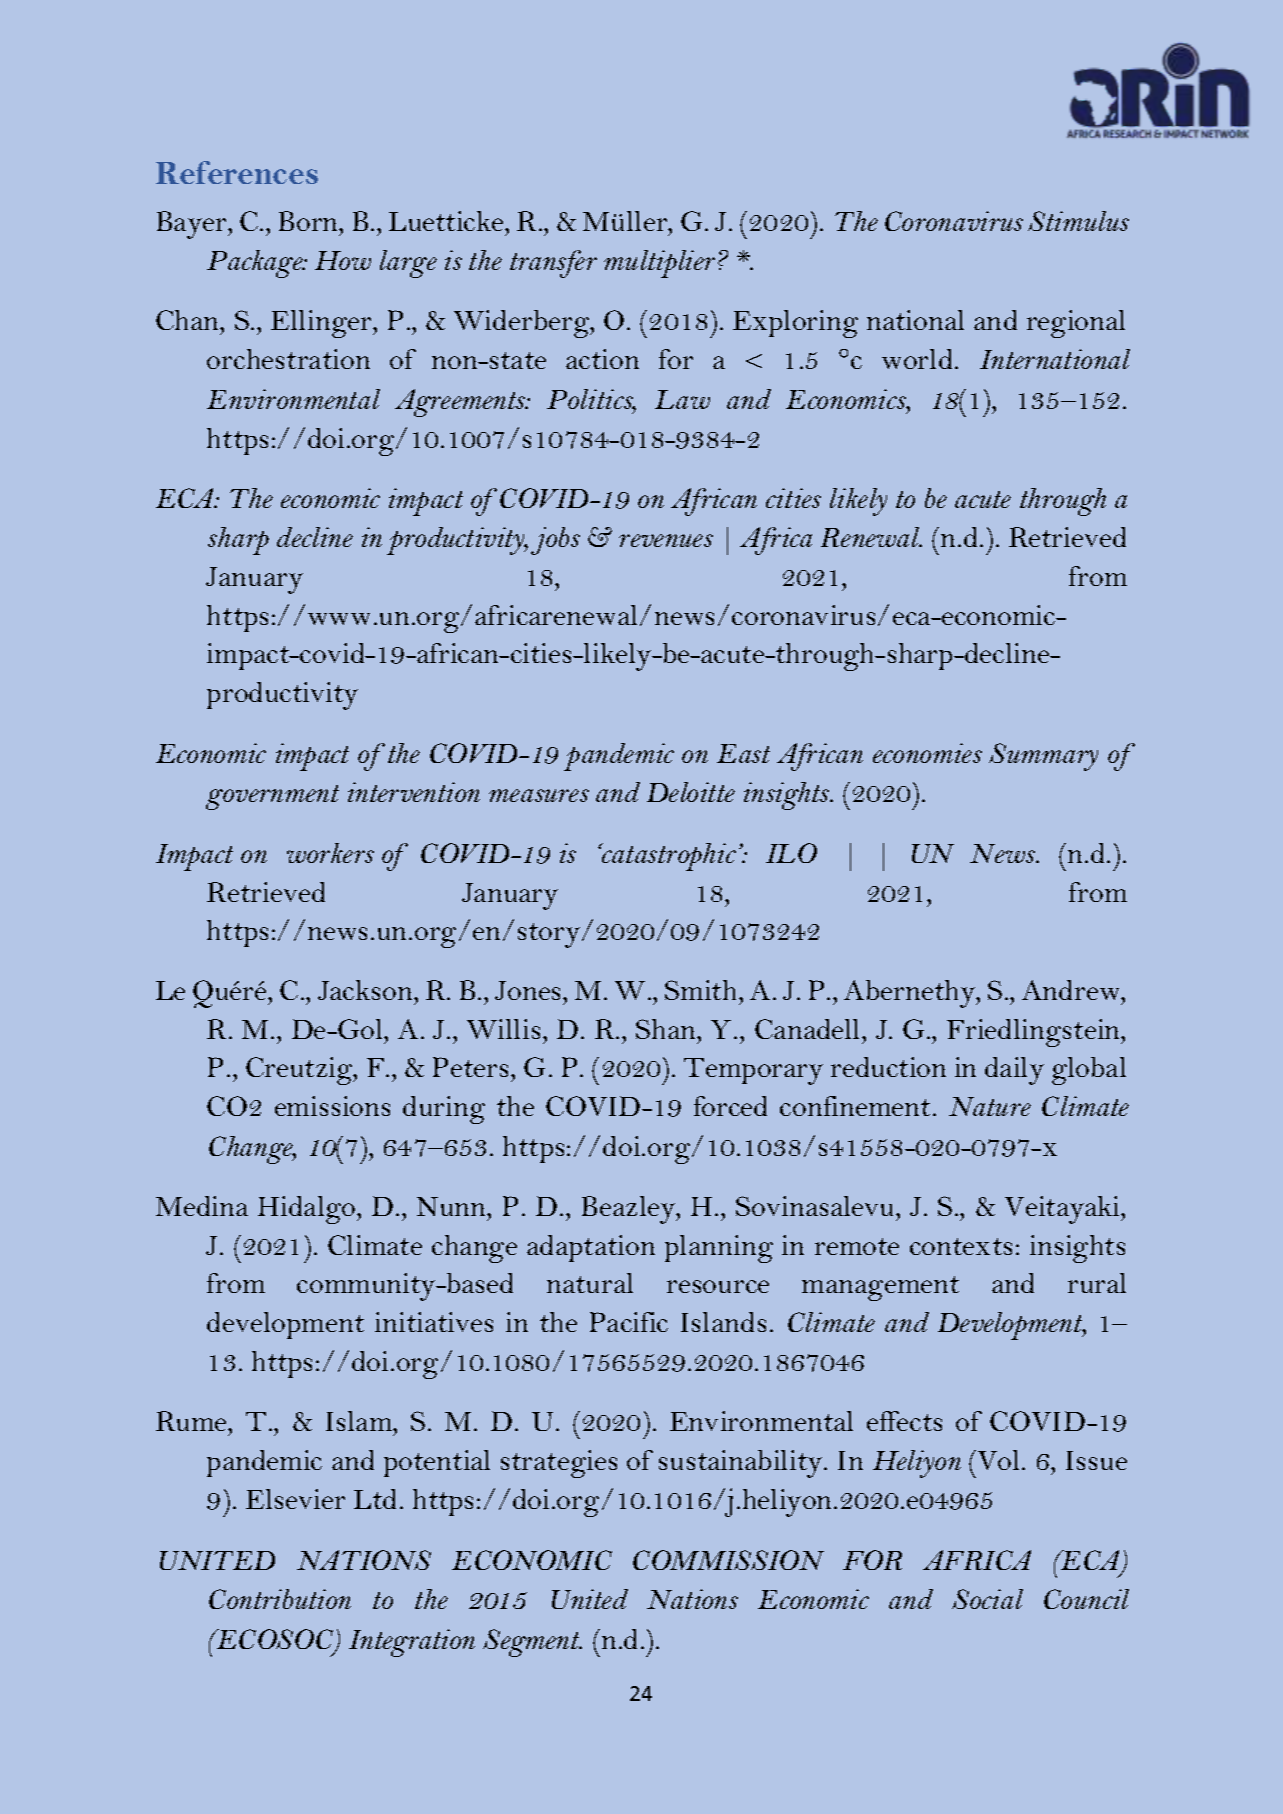 This screenshot has width=1283, height=1814. Describe the element at coordinates (280, 1599) in the screenshot. I see `Contribution` at that location.
